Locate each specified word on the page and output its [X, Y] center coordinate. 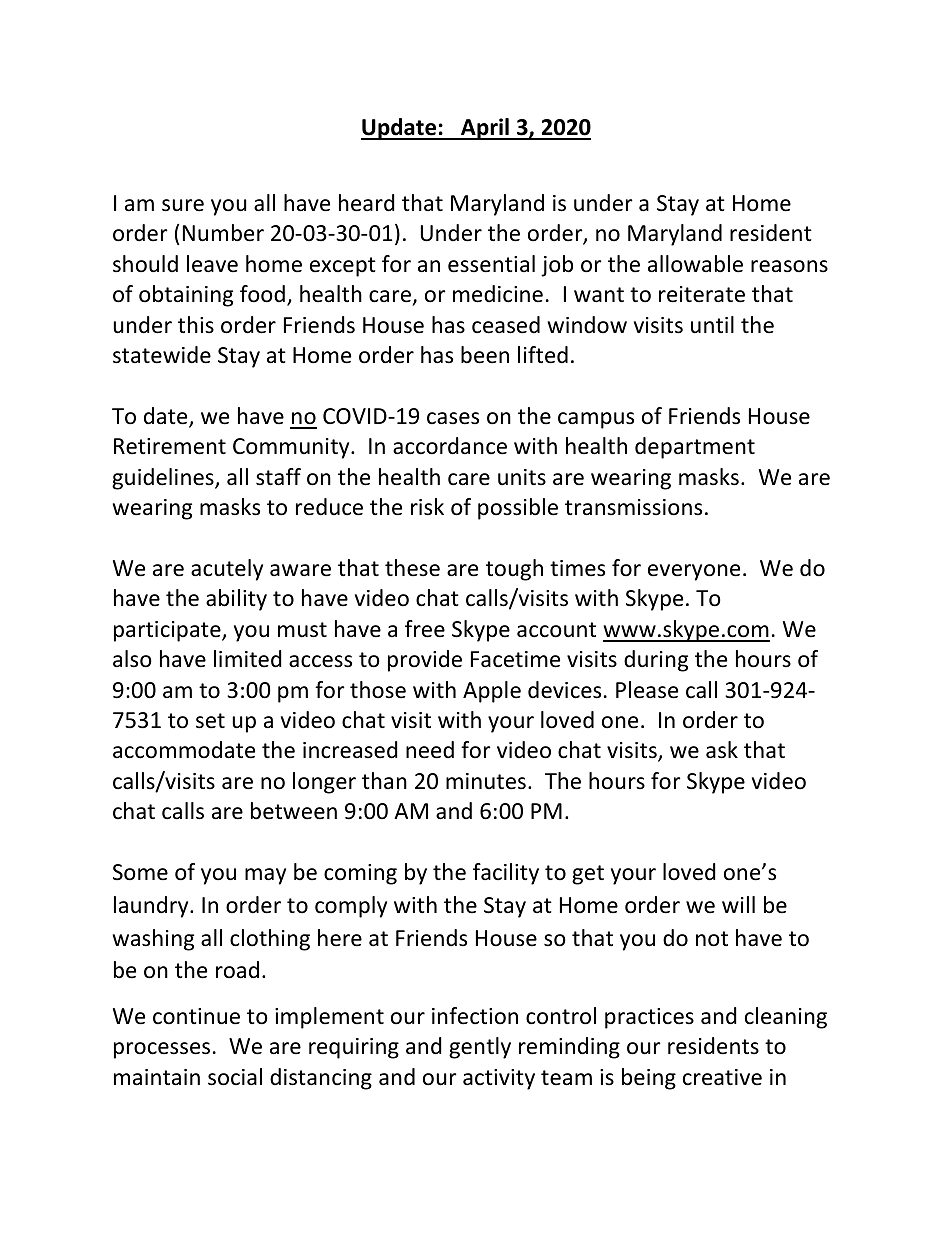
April [485, 129]
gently [480, 1048]
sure [183, 205]
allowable [695, 264]
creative [722, 1077]
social [235, 1077]
